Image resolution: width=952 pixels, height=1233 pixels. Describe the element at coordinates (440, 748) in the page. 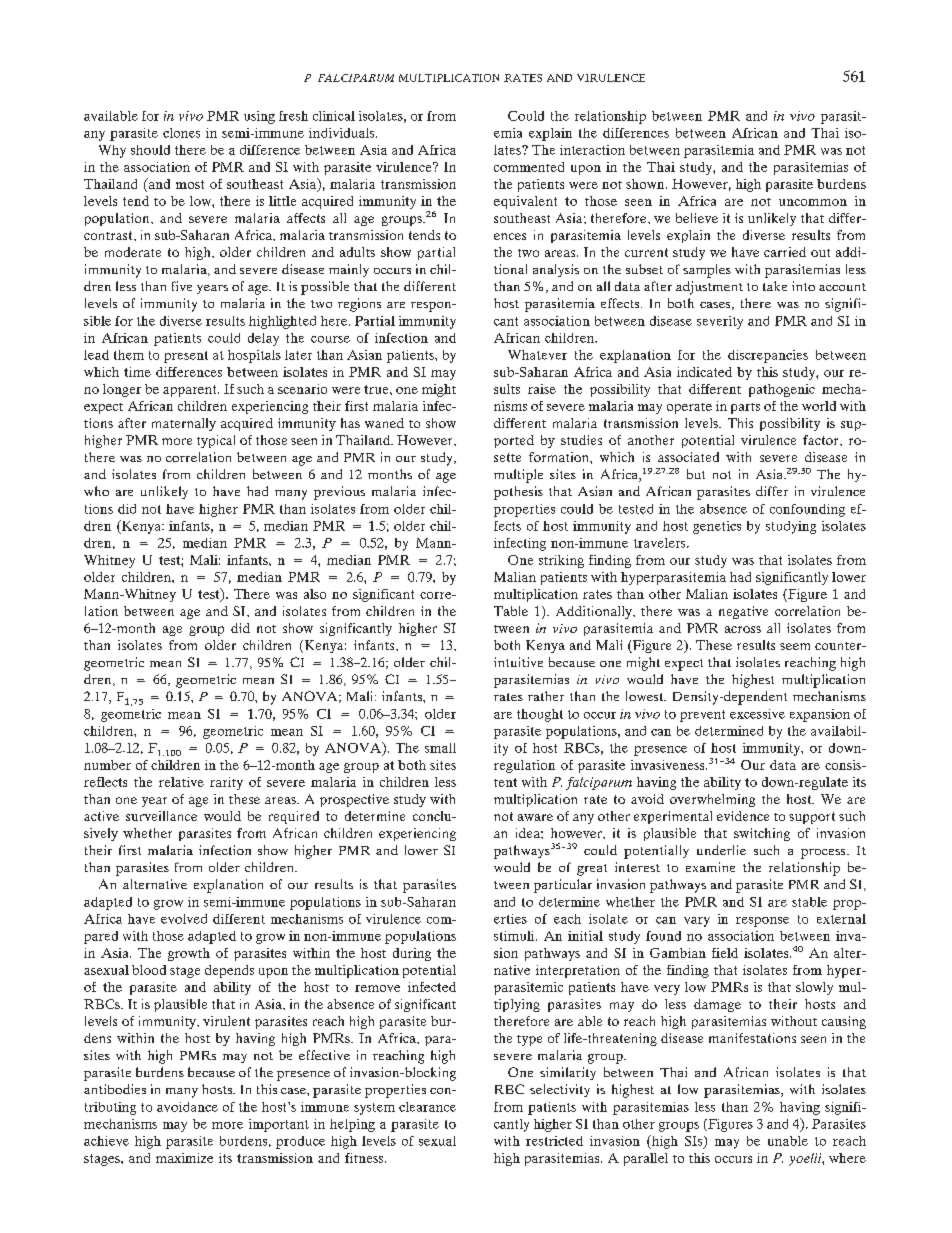

I see `small` at that location.
